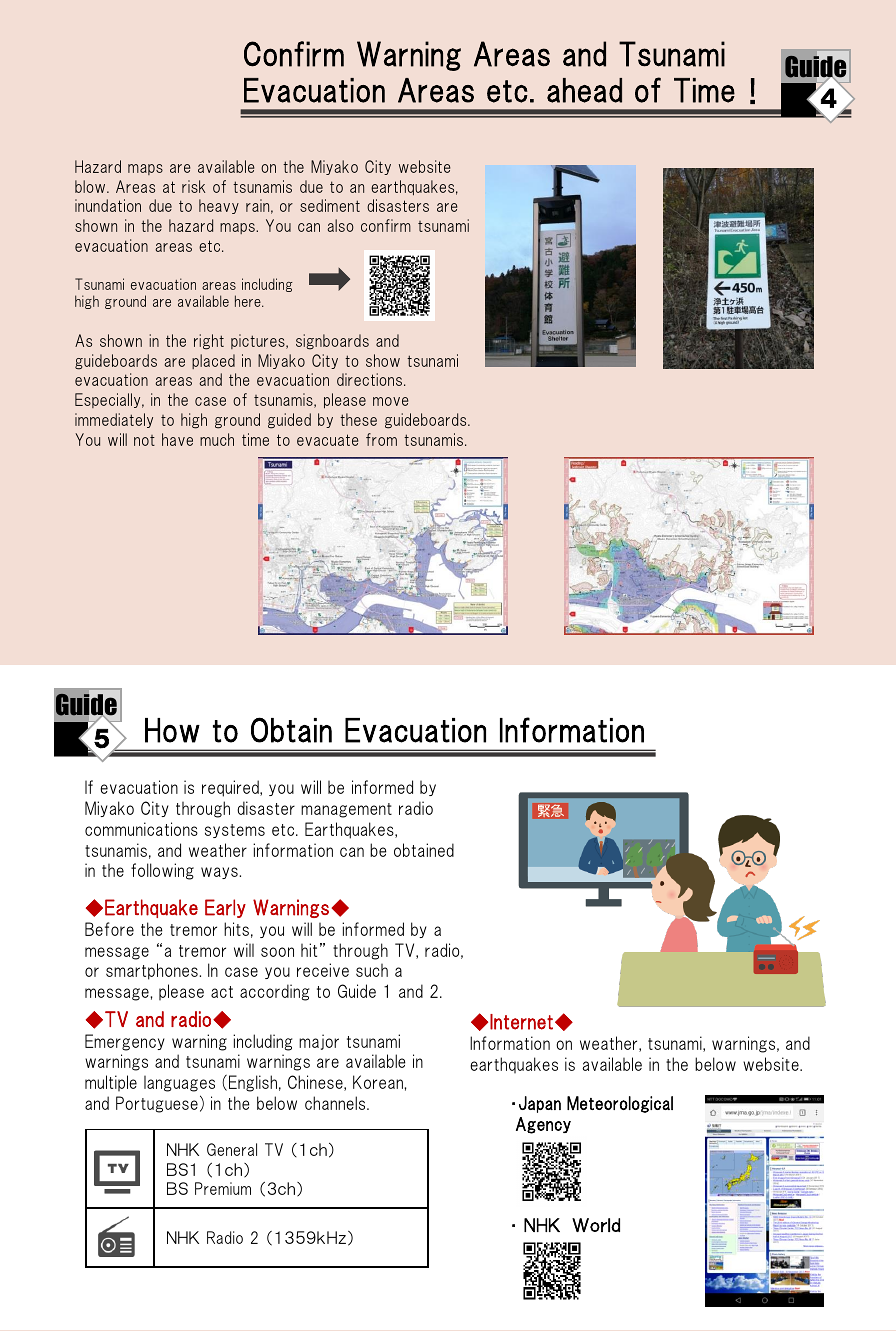 This image has height=1331, width=896. What do you see at coordinates (193, 186) in the image?
I see `risk` at bounding box center [193, 186].
